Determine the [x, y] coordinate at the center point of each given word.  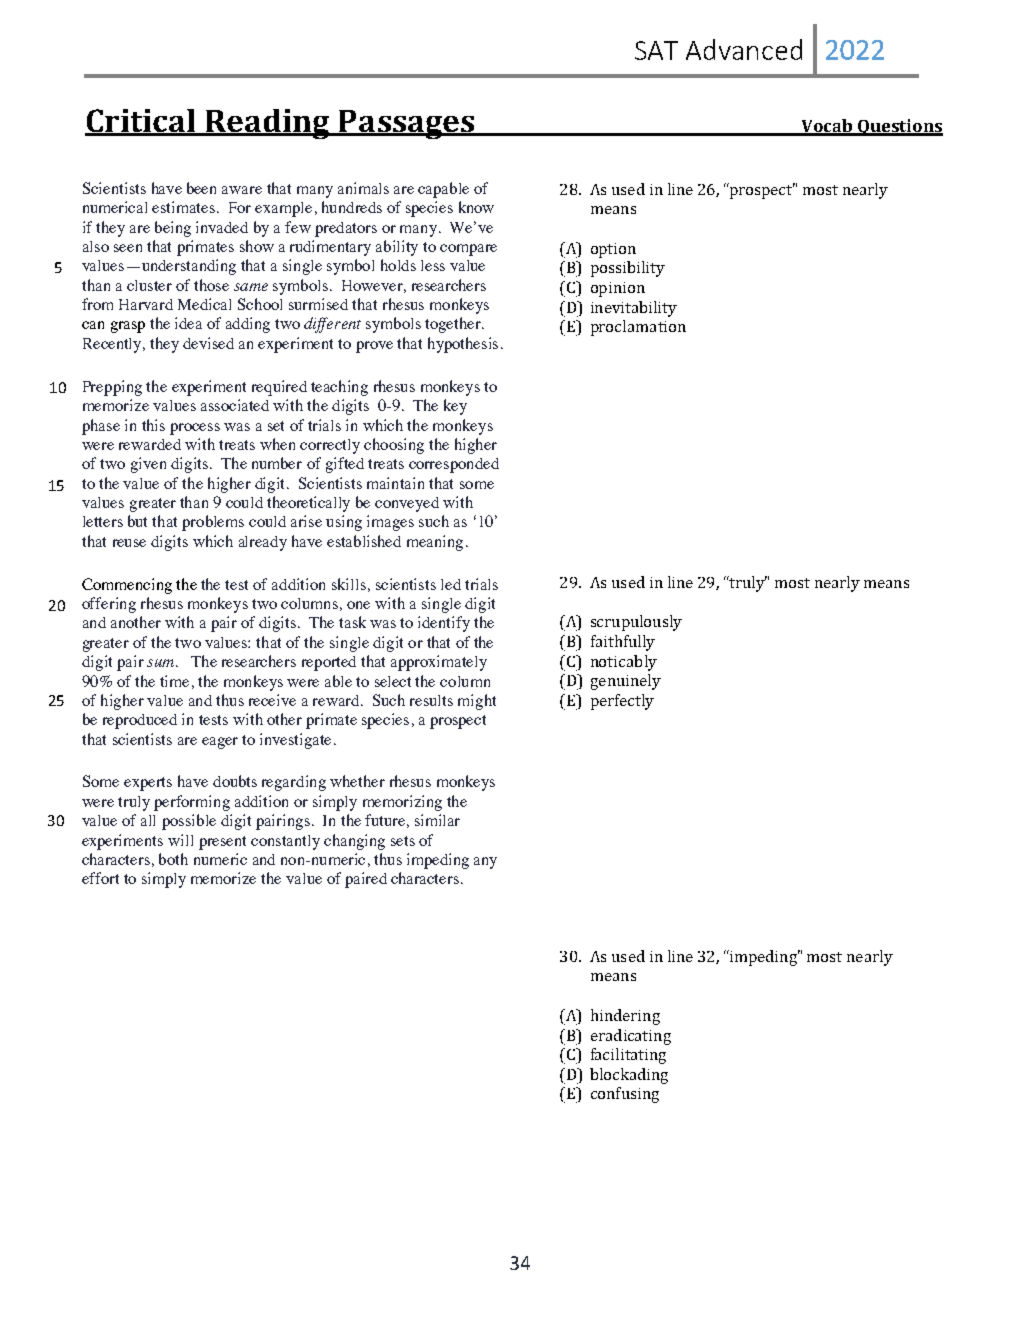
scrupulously [636, 623]
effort [100, 878]
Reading [268, 124]
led [451, 584]
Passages [407, 124]
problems [213, 523]
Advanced [744, 49]
